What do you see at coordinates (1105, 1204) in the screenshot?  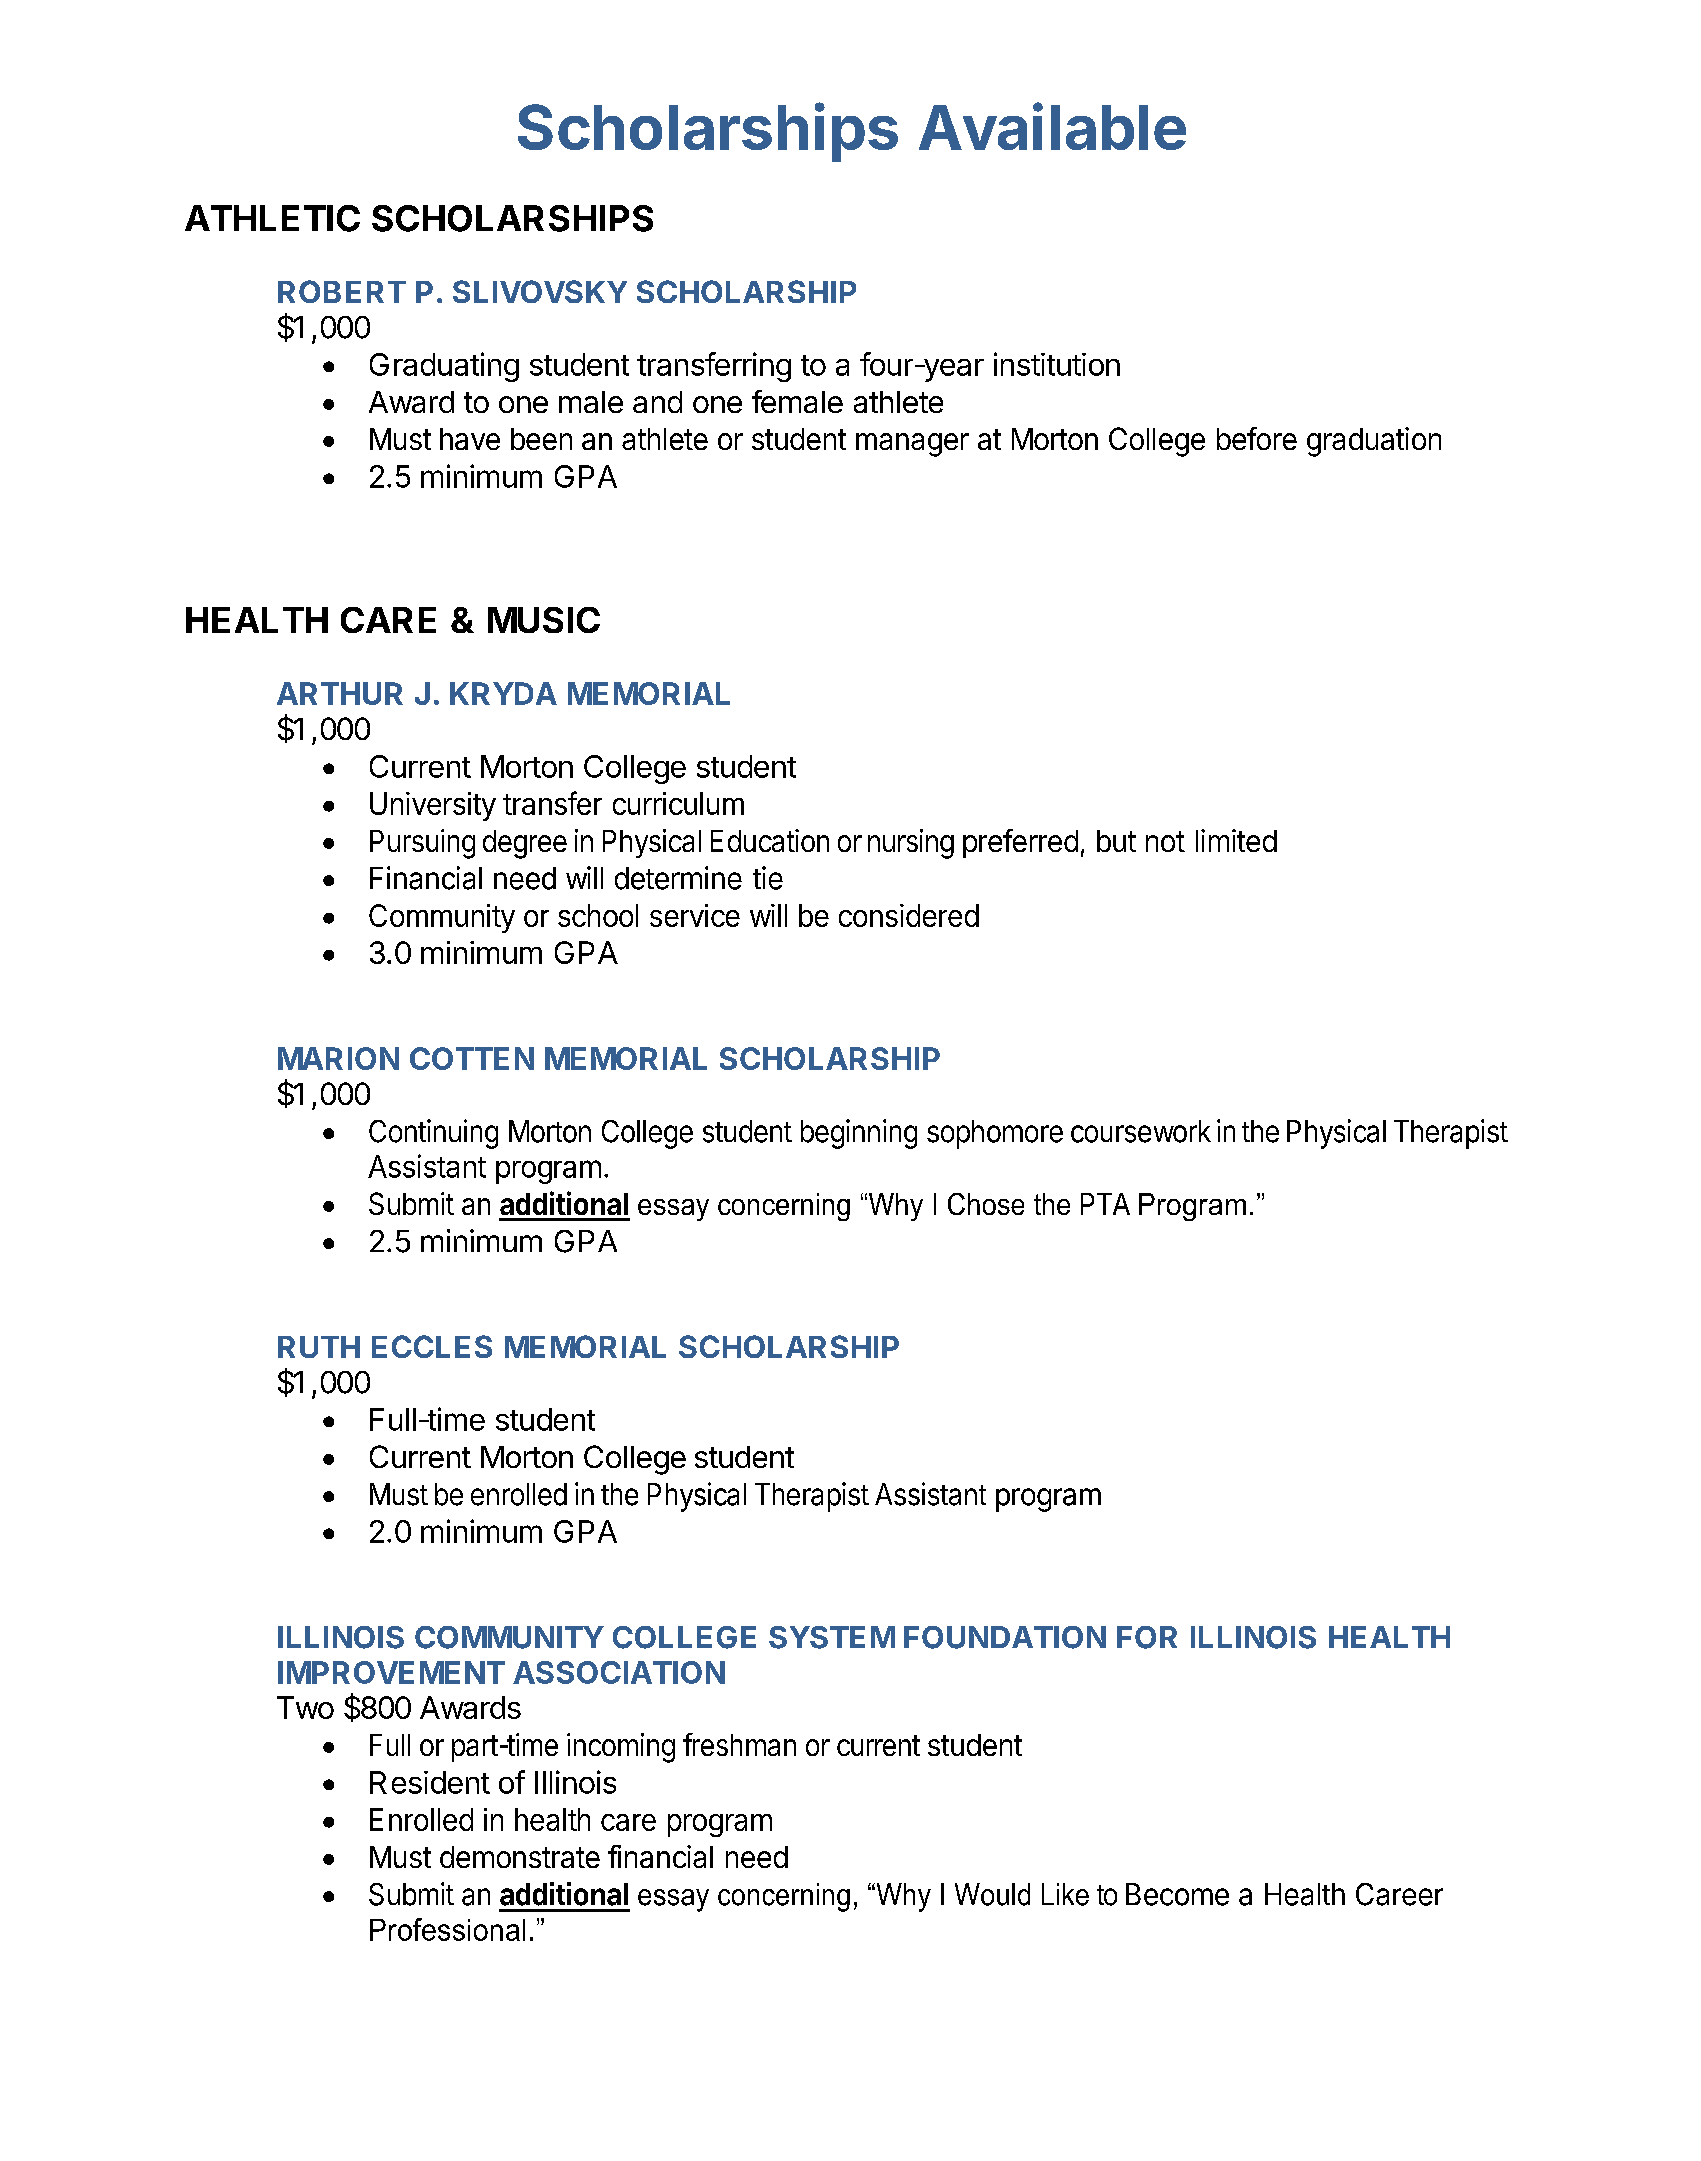 I see `PTA` at bounding box center [1105, 1204].
